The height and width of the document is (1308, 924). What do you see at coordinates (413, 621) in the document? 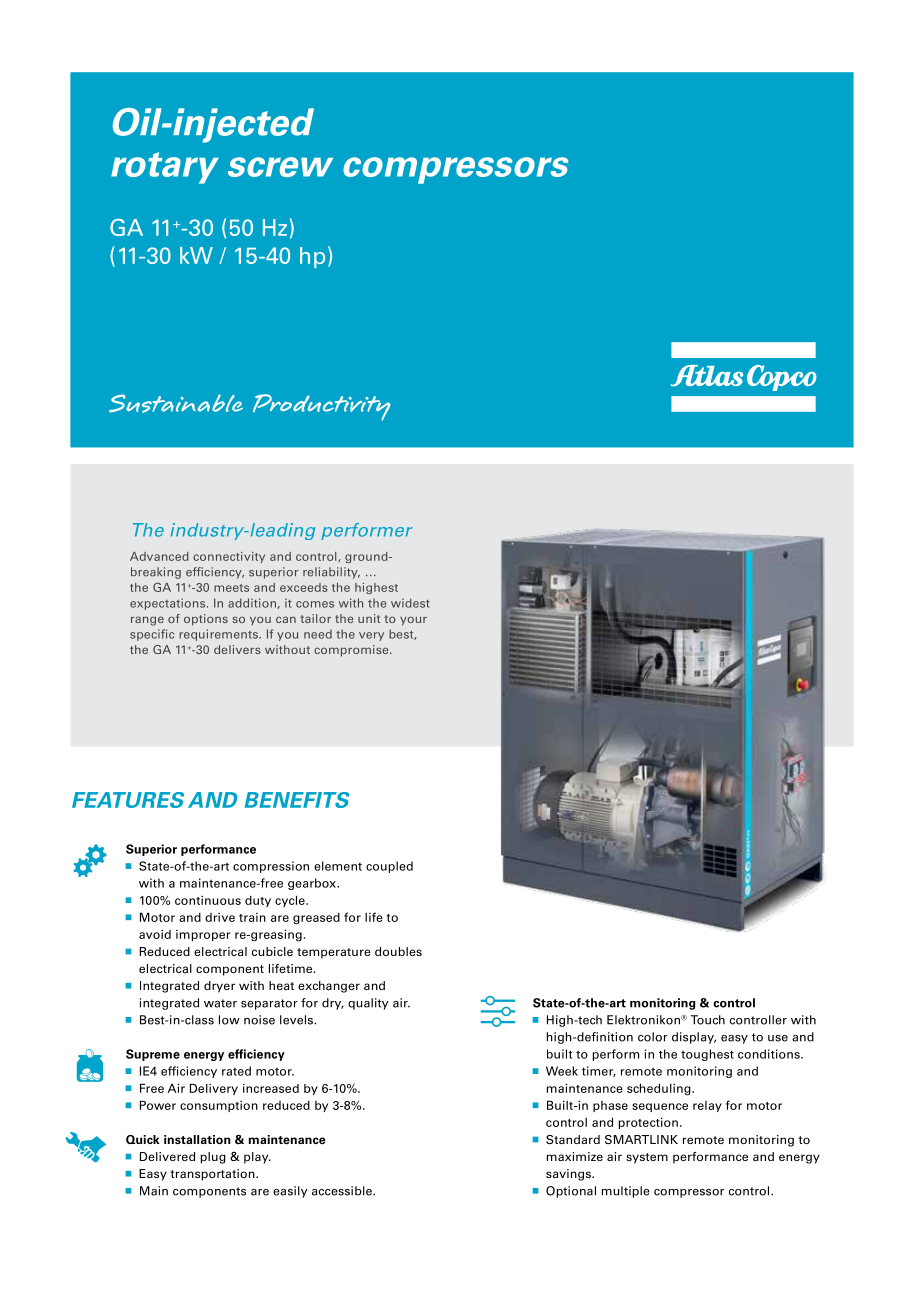
I see `your` at bounding box center [413, 621].
